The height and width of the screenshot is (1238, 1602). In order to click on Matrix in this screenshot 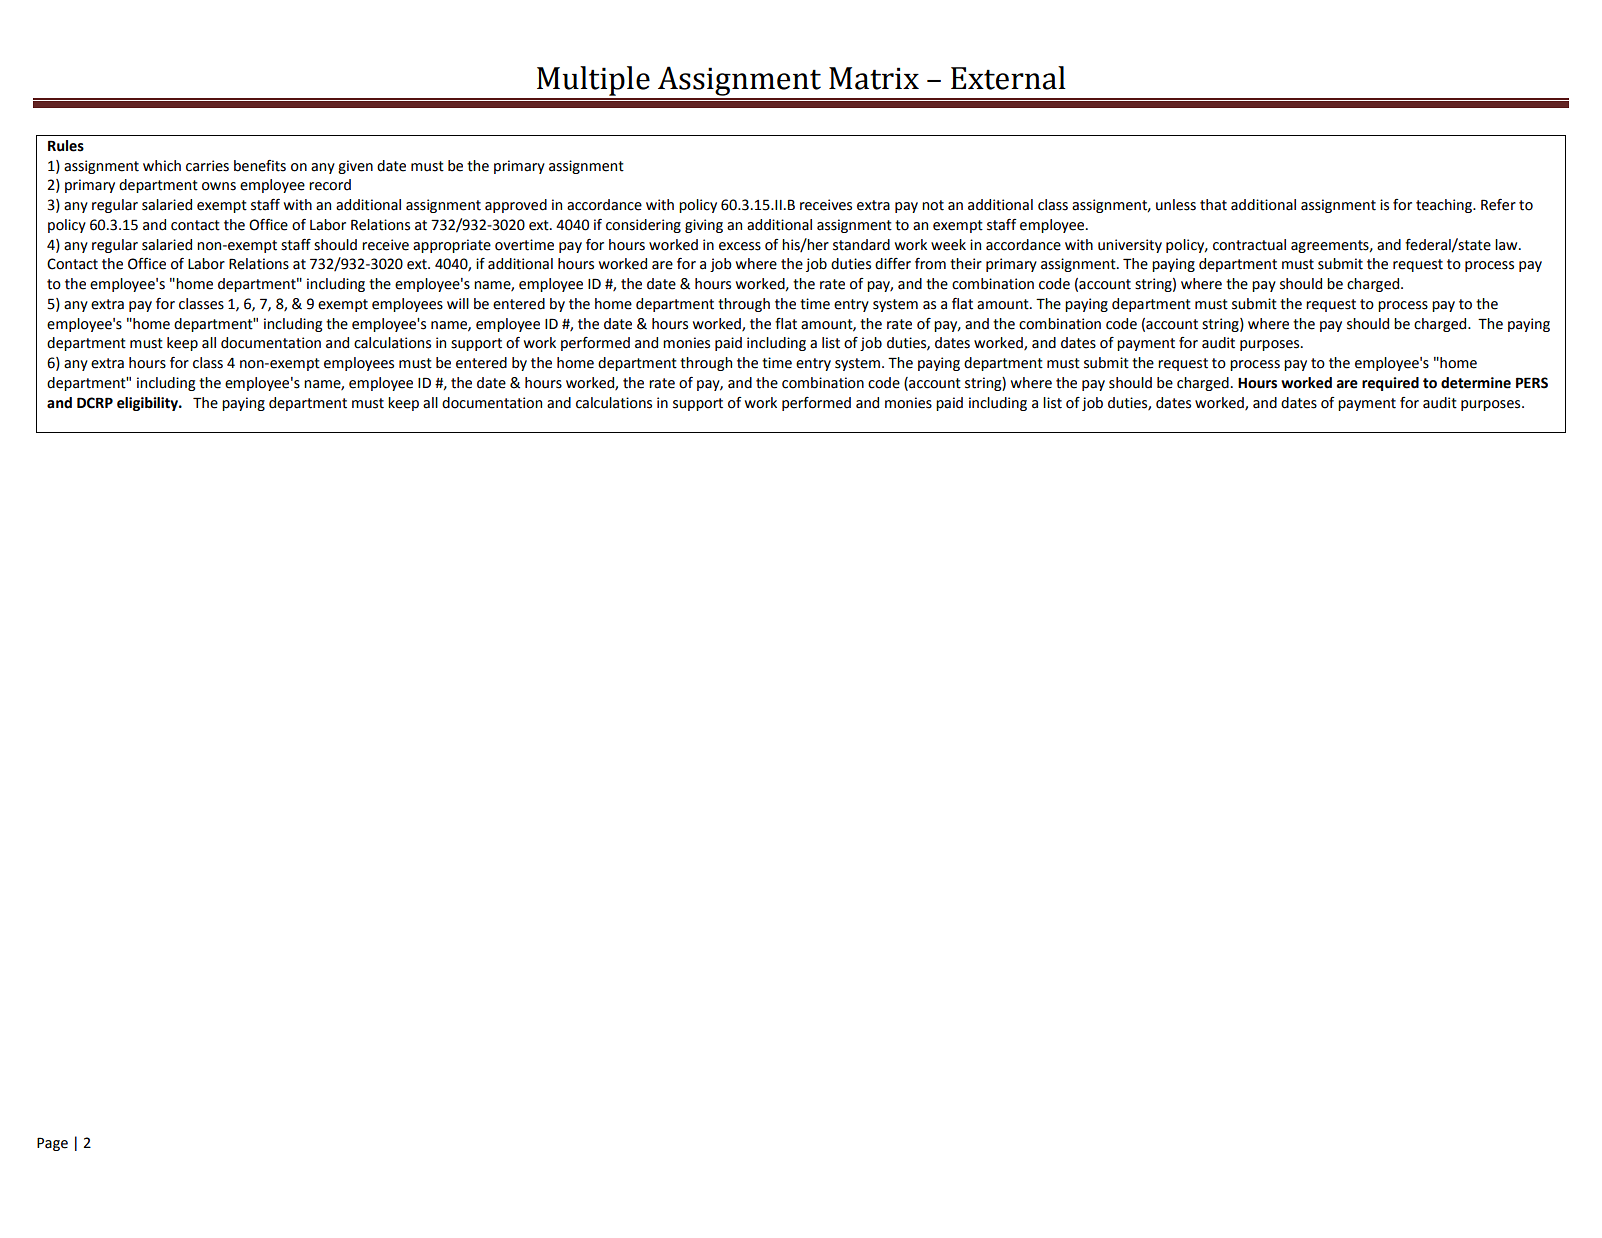, I will do `click(874, 78)`.
